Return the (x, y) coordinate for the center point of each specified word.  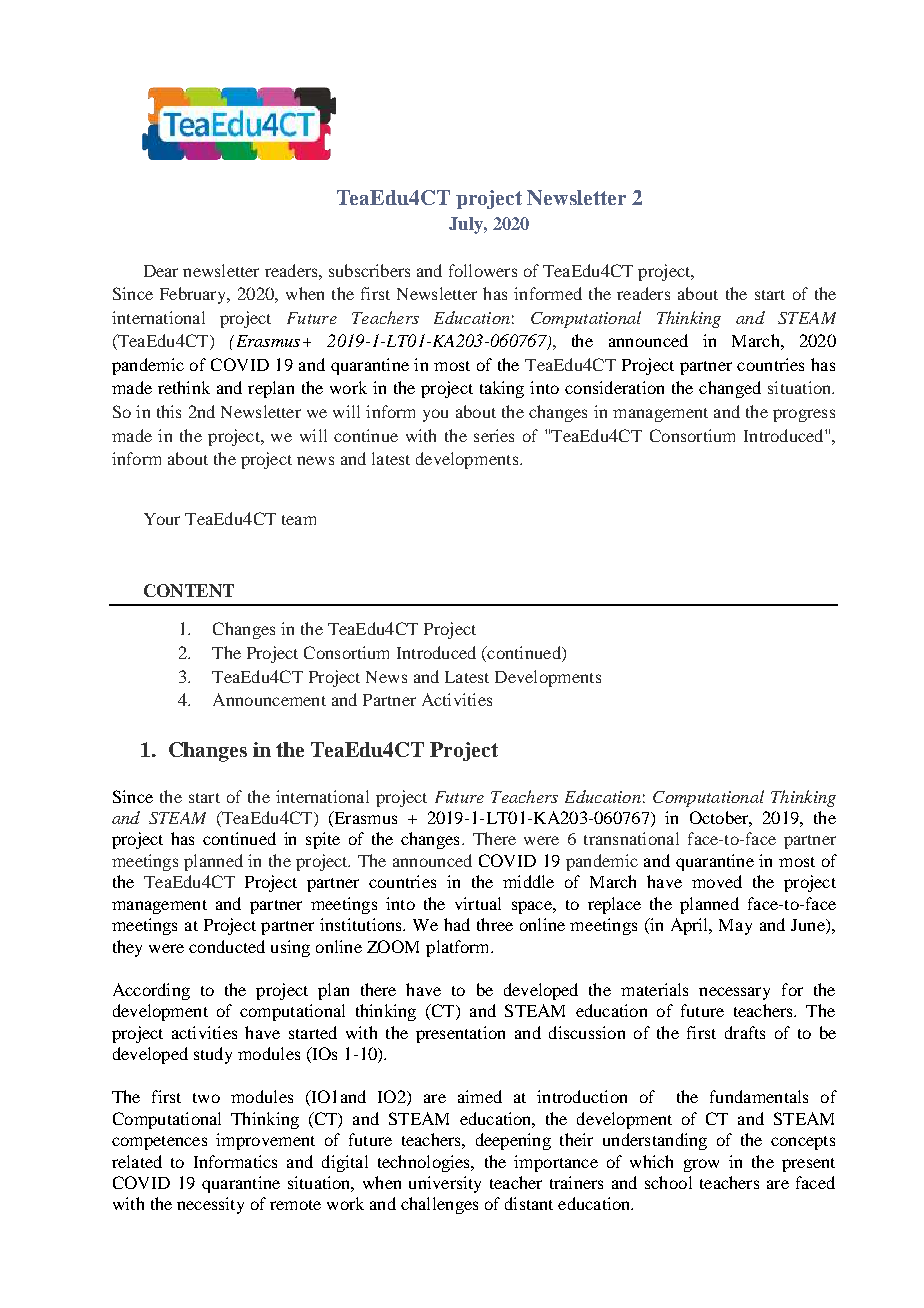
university (445, 1184)
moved (717, 881)
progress (804, 415)
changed (730, 389)
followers (483, 270)
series (494, 435)
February (194, 295)
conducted (227, 946)
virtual (478, 903)
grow (701, 1165)
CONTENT (189, 590)
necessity (210, 1205)
